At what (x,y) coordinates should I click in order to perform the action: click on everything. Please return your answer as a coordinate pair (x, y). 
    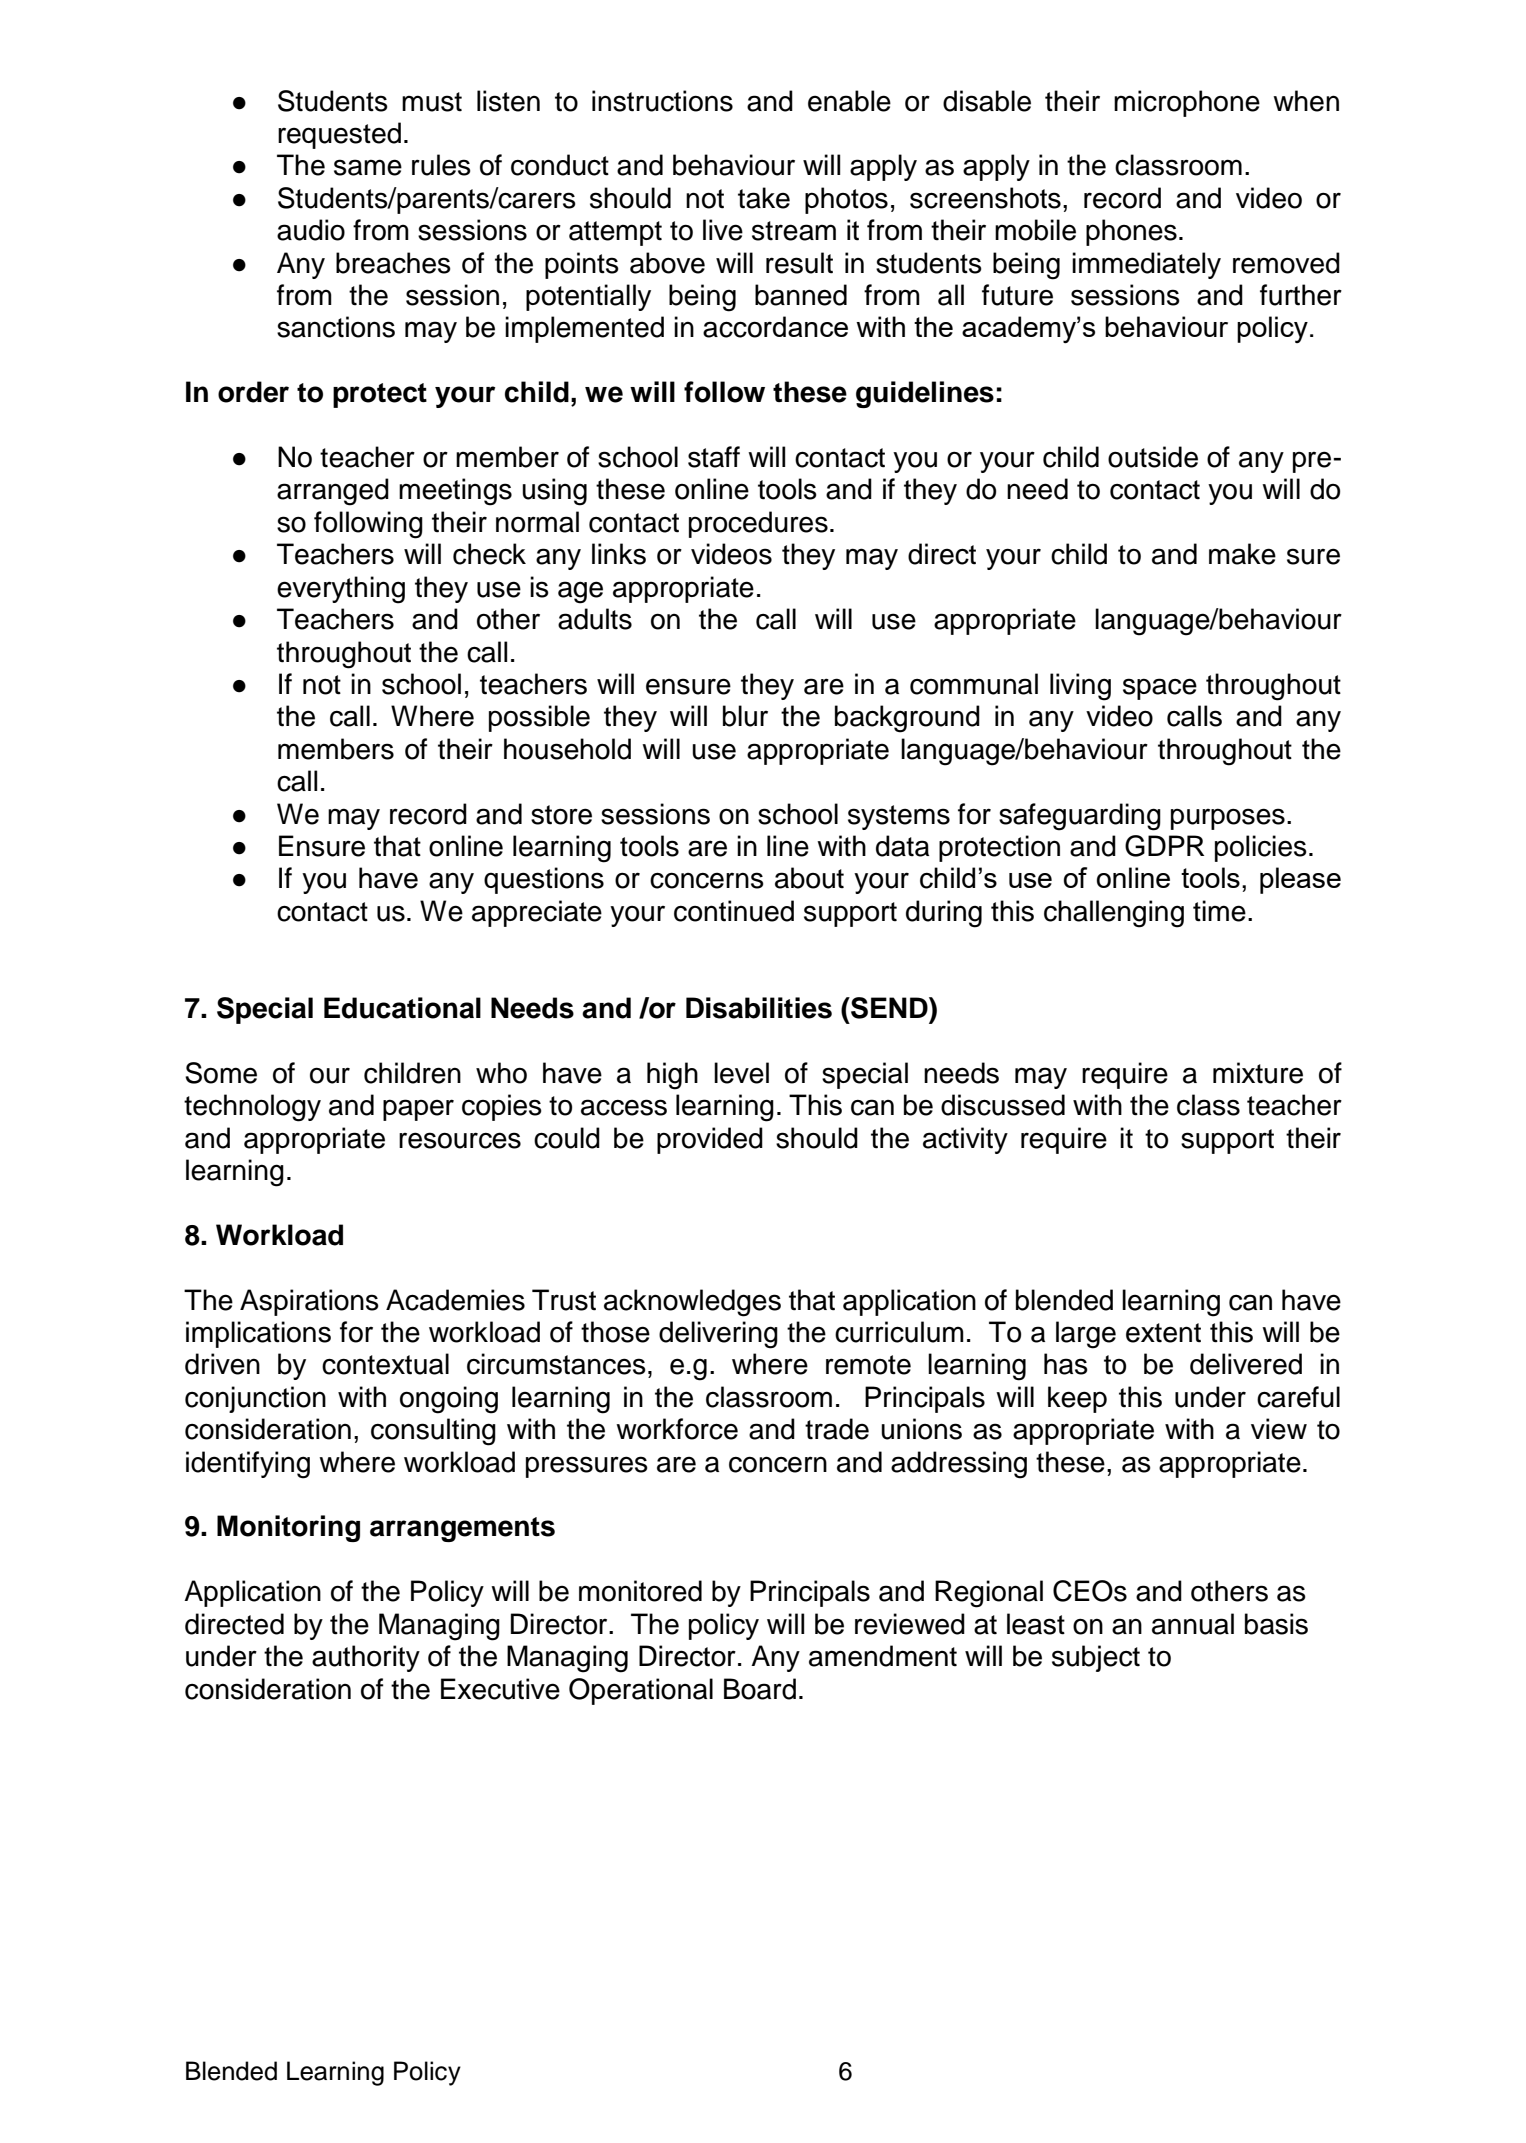
    Looking at the image, I should click on (341, 590).
